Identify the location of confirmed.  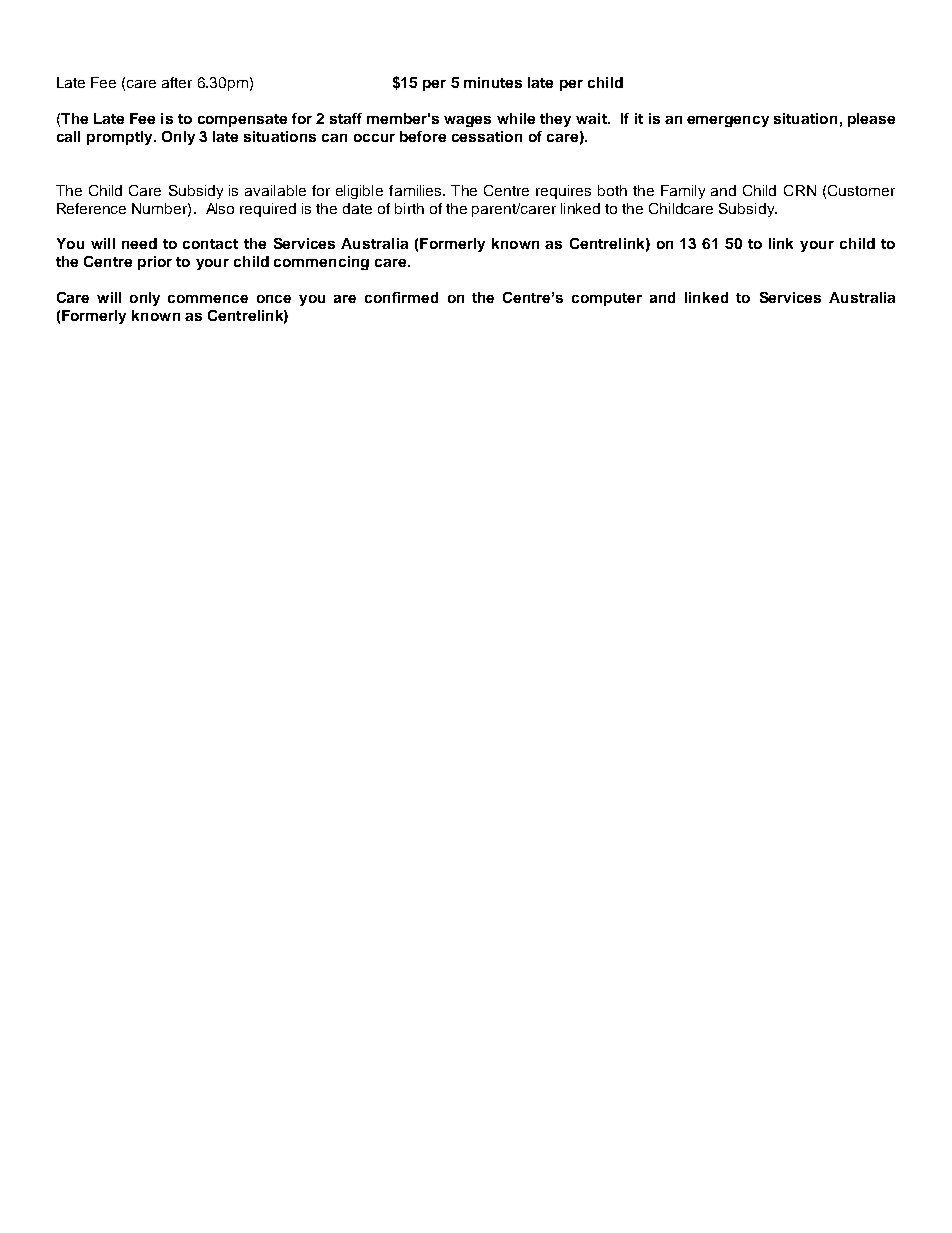
(401, 297).
